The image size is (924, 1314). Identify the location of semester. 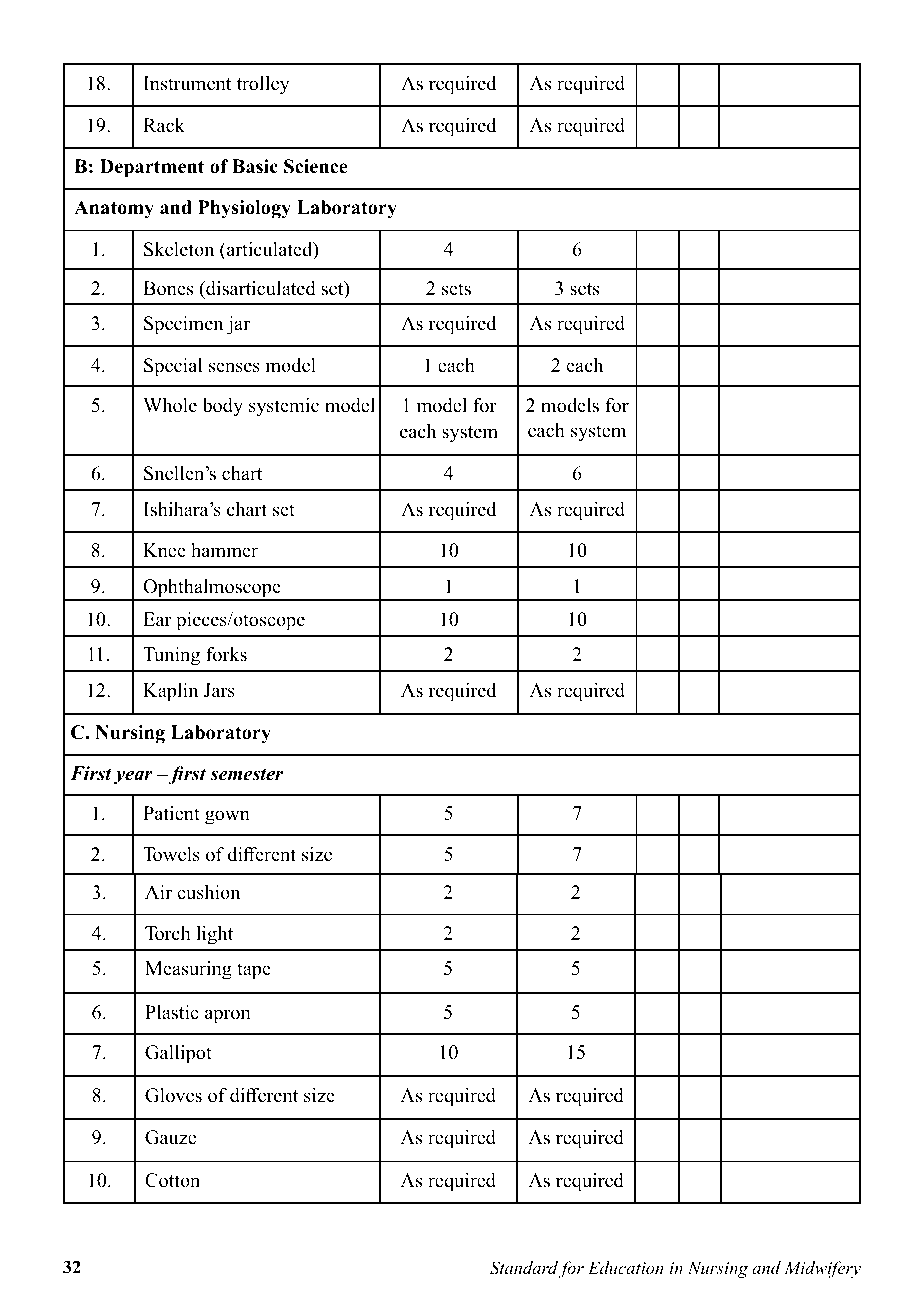
(246, 774).
